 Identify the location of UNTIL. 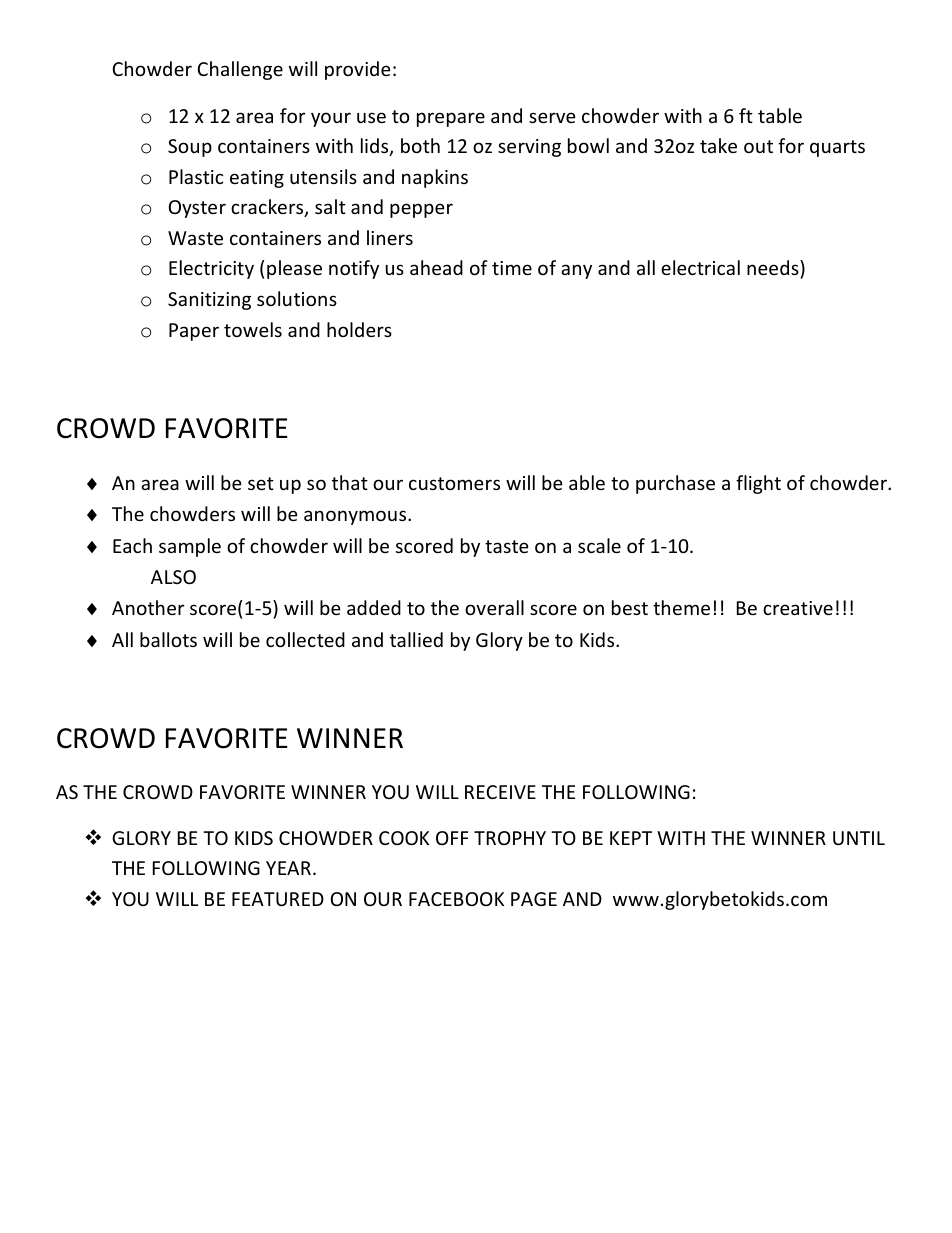
(859, 838).
